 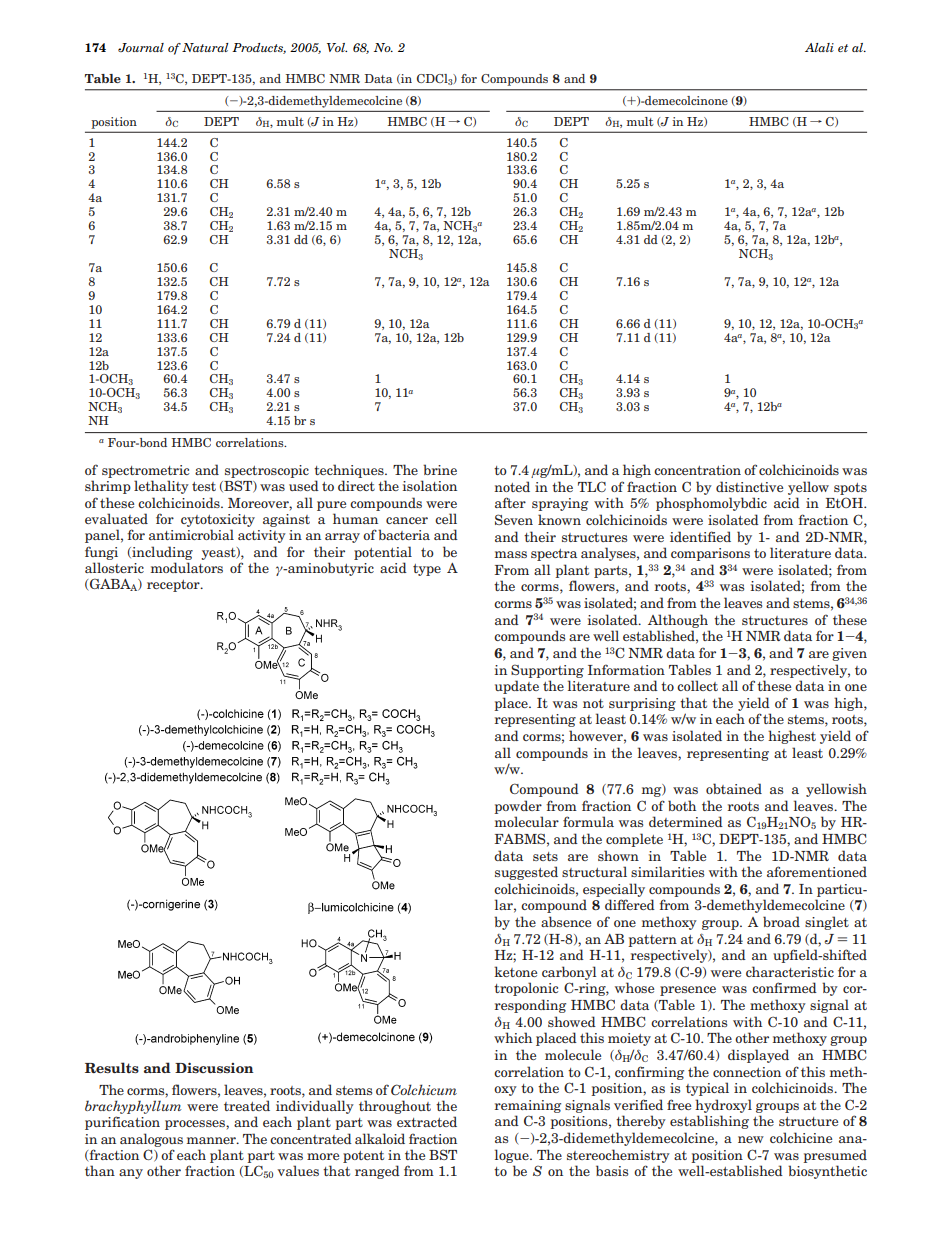 I want to click on extracted, so click(x=427, y=1121).
